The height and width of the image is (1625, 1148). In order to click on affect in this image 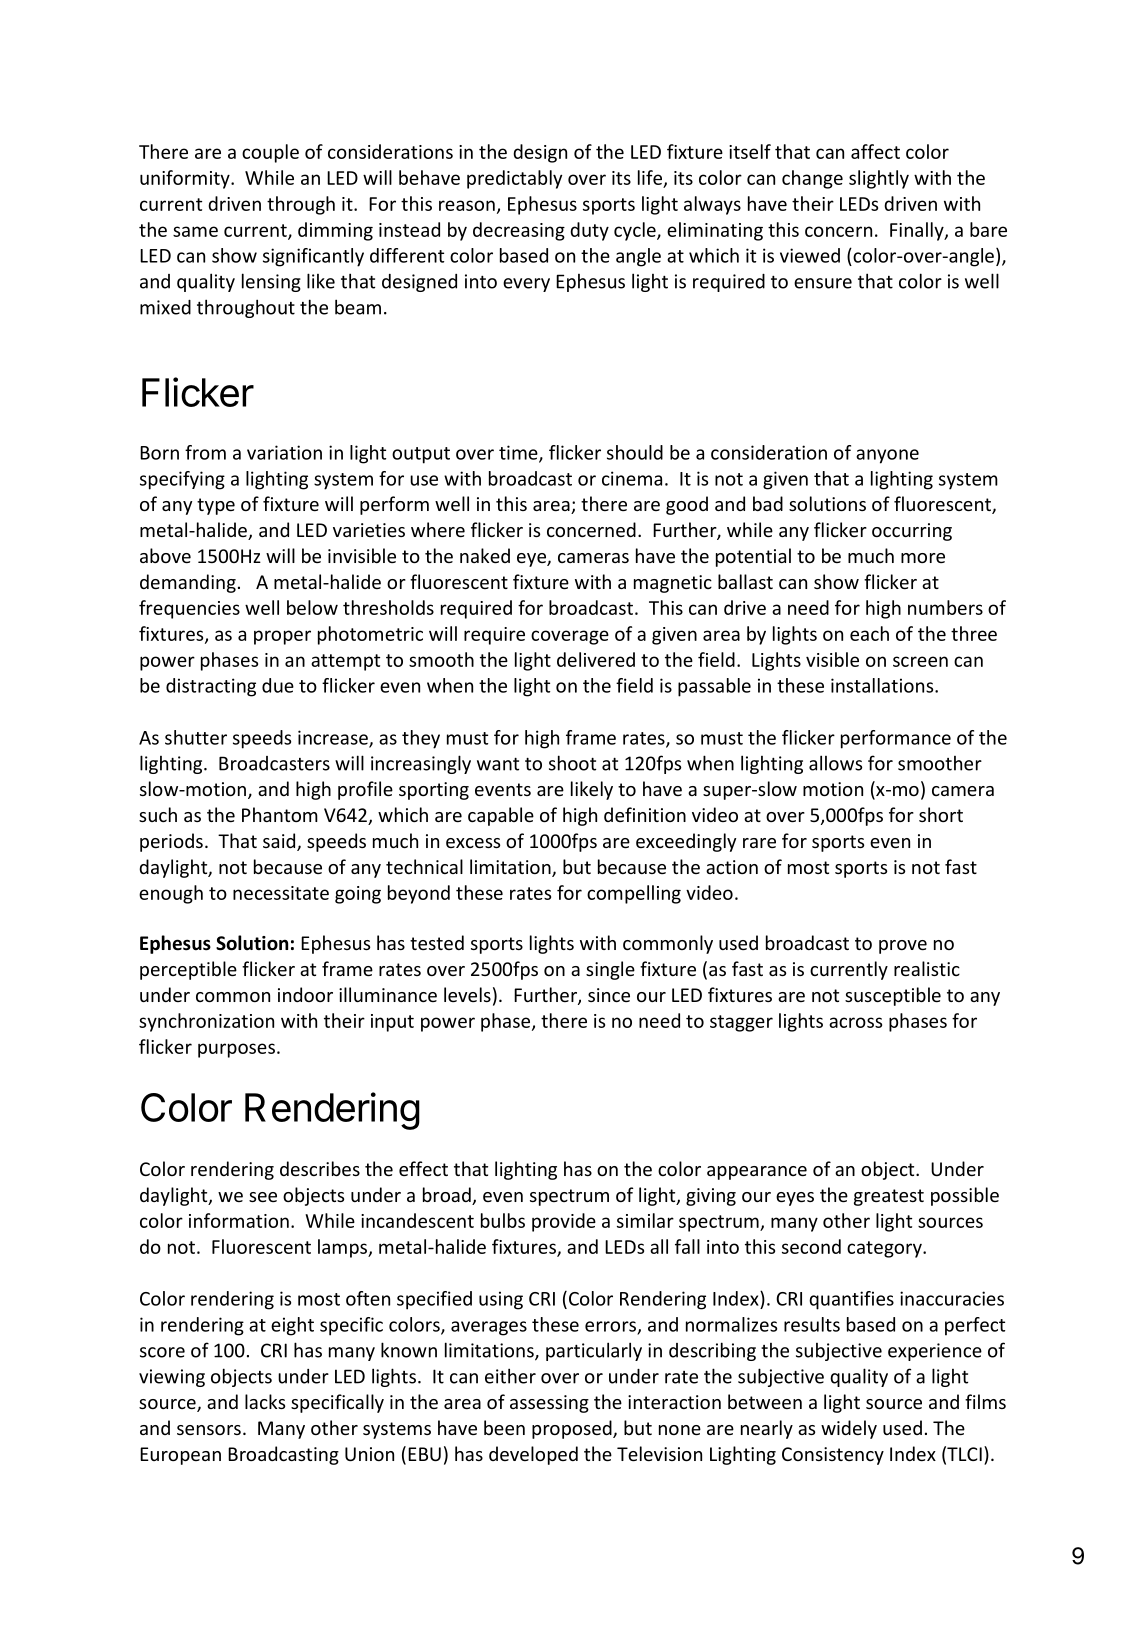, I will do `click(875, 151)`.
